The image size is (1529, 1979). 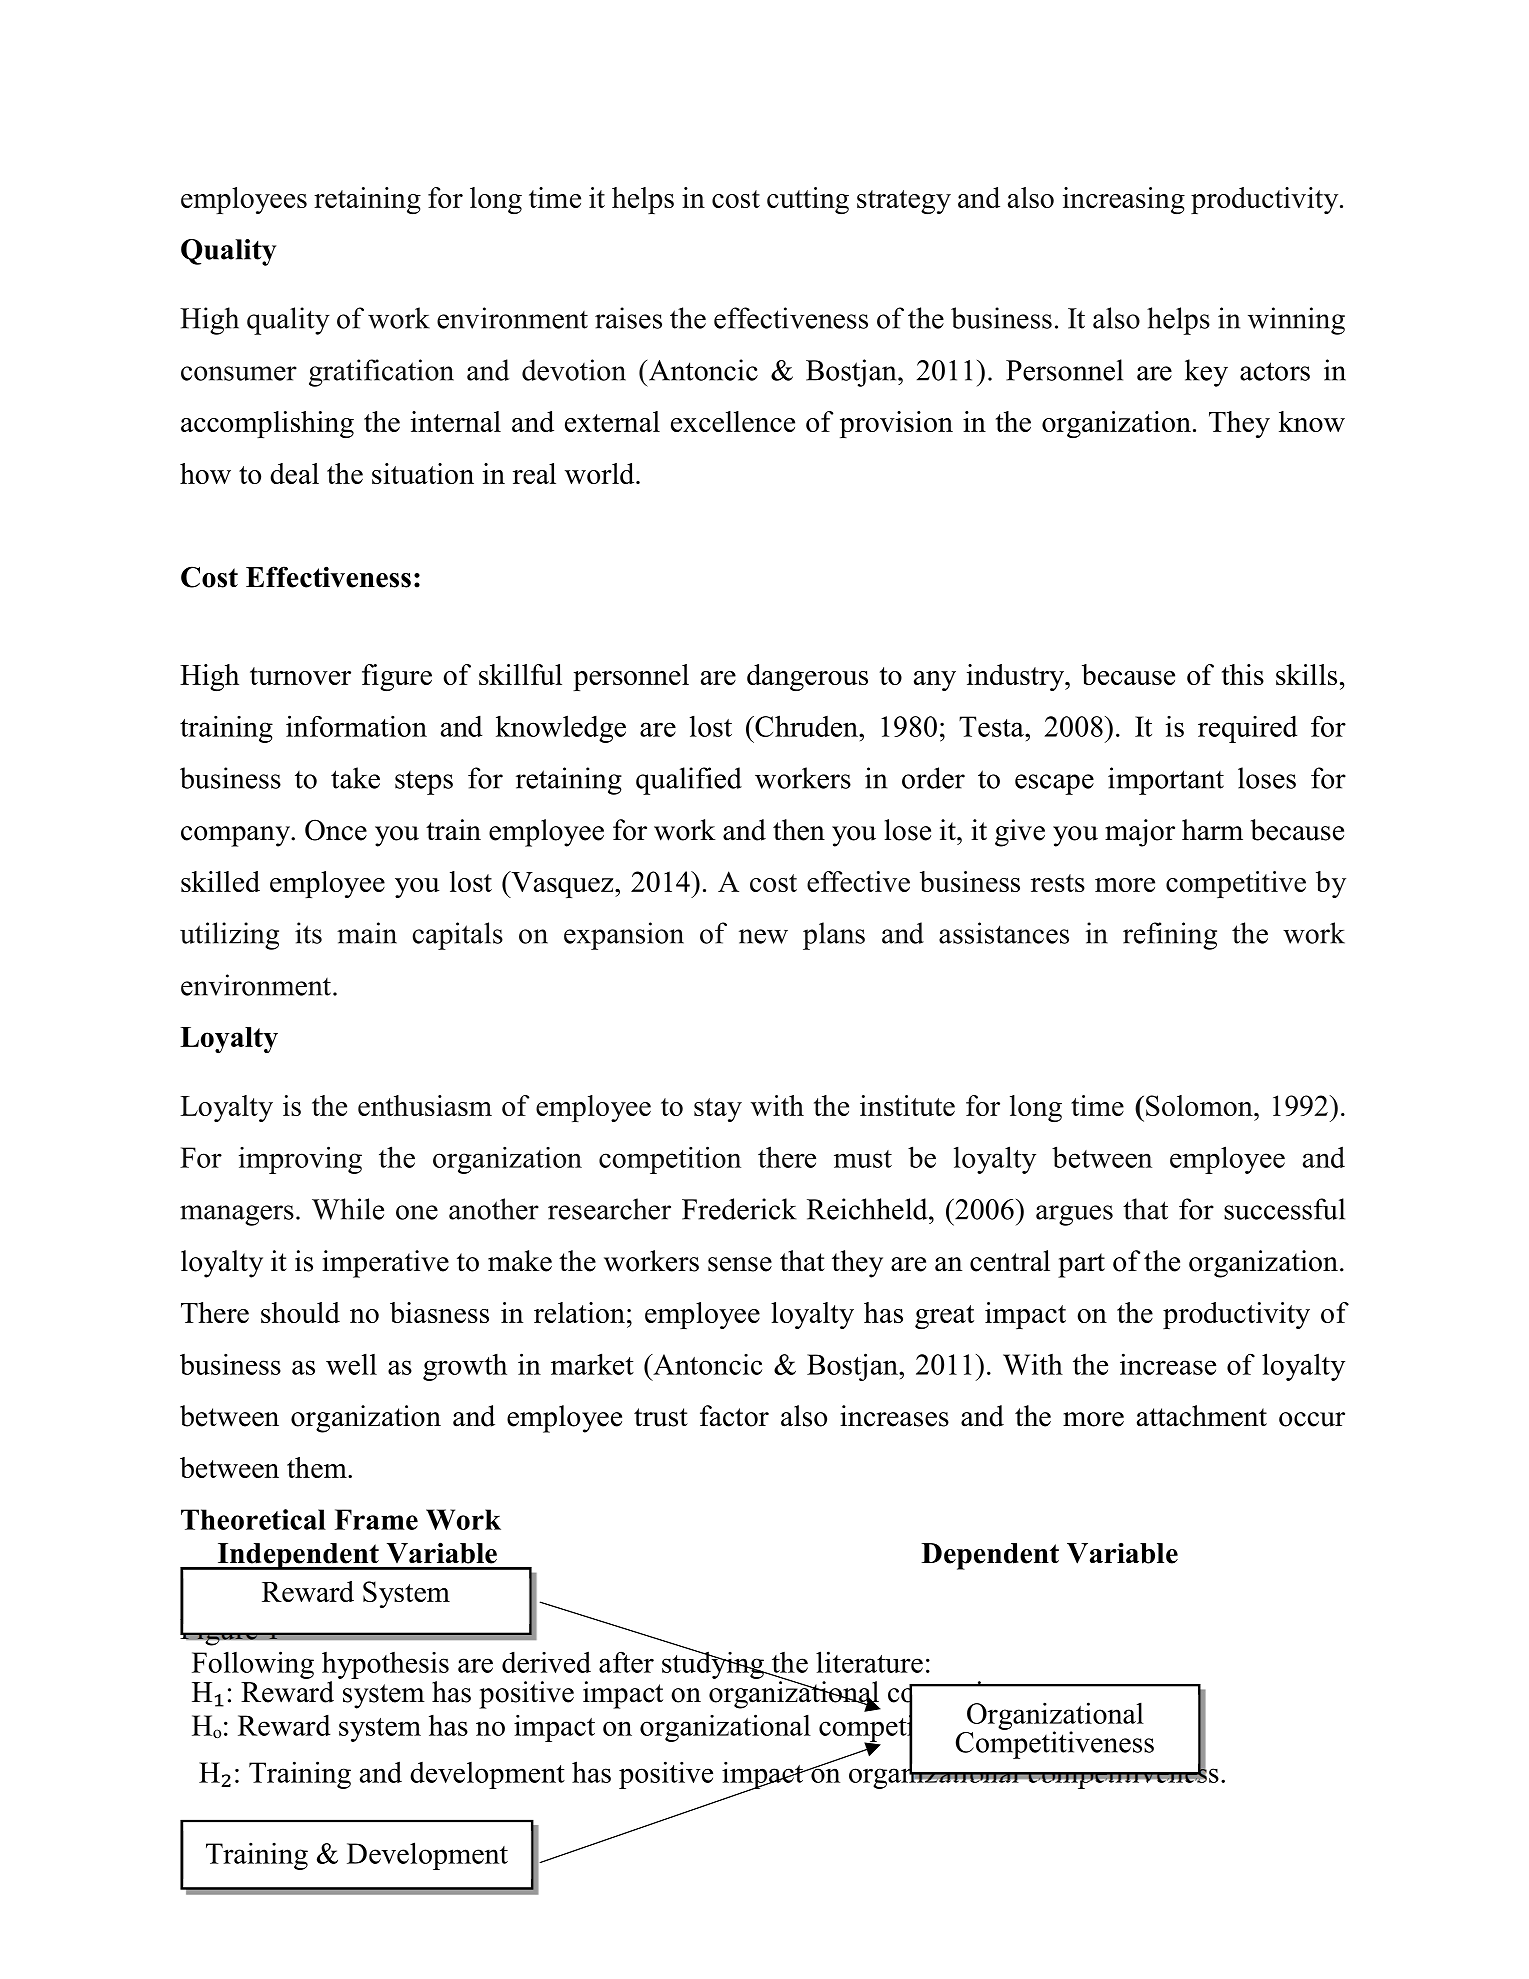 I want to click on refining, so click(x=1170, y=936).
